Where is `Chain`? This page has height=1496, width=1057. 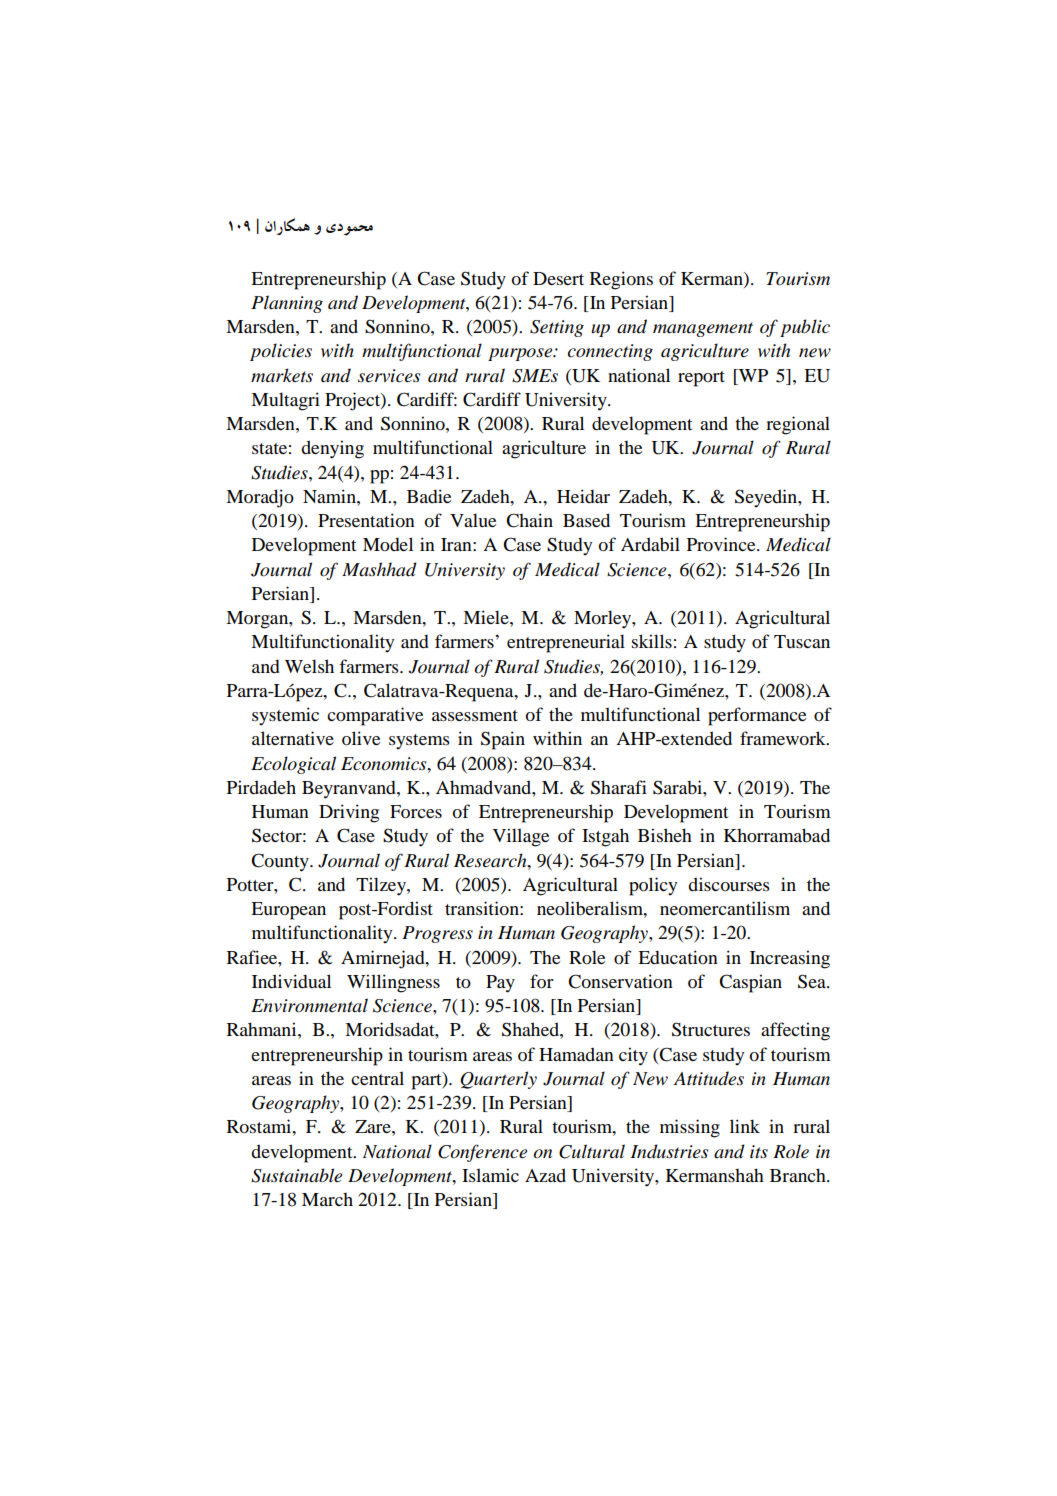
Chain is located at coordinates (529, 520).
